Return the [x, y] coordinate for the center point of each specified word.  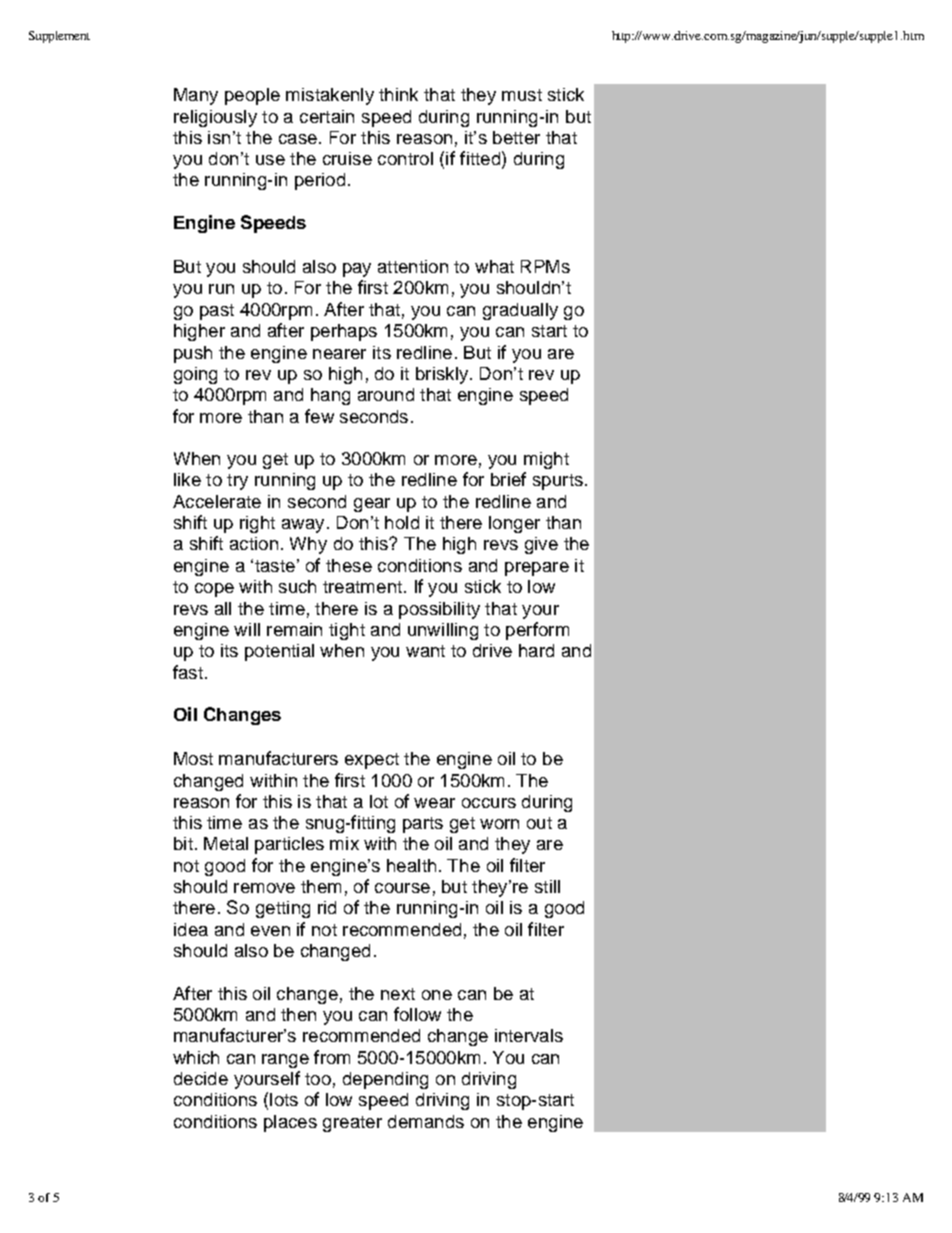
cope [214, 590]
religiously [215, 118]
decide [201, 1078]
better [516, 137]
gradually [520, 311]
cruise [347, 158]
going [195, 375]
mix [344, 843]
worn [499, 824]
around [386, 394]
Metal [226, 843]
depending [385, 1080]
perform [537, 631]
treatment [362, 587]
